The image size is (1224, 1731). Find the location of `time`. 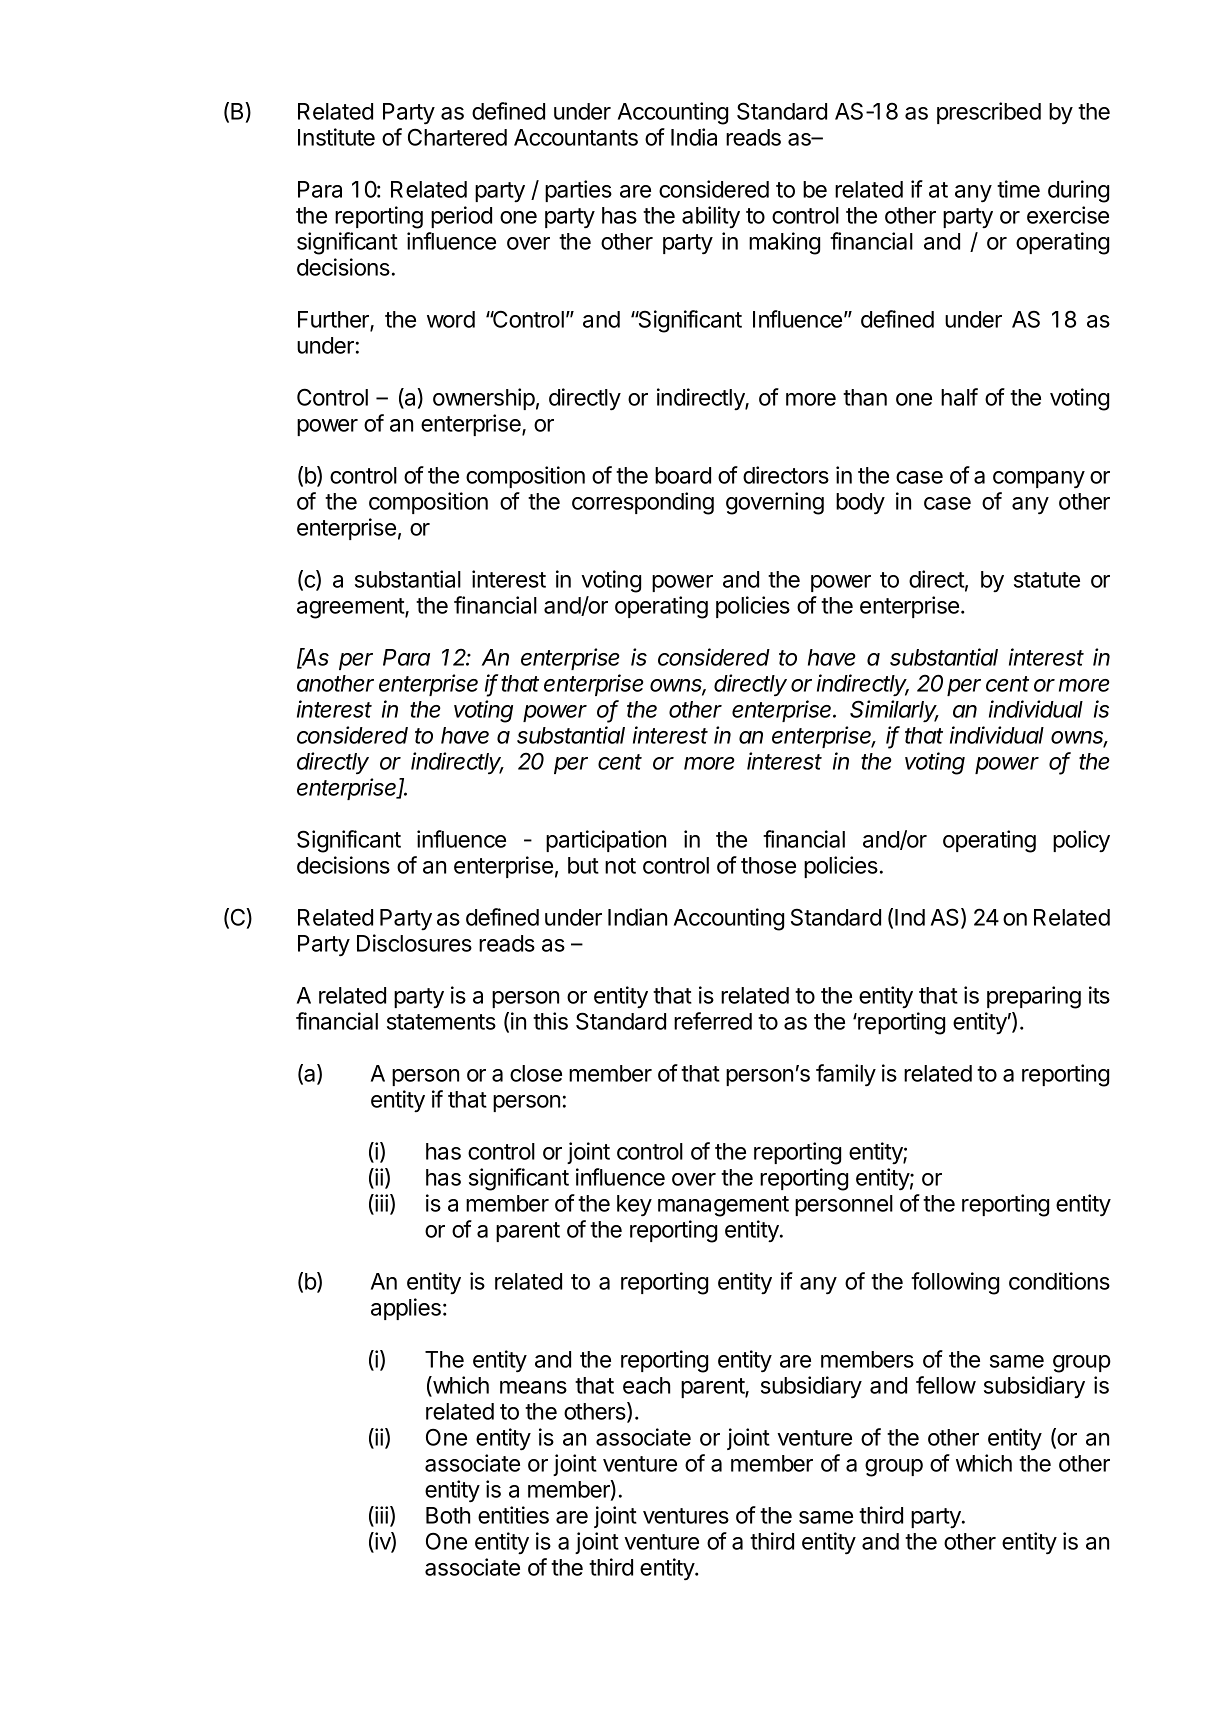

time is located at coordinates (1018, 189).
